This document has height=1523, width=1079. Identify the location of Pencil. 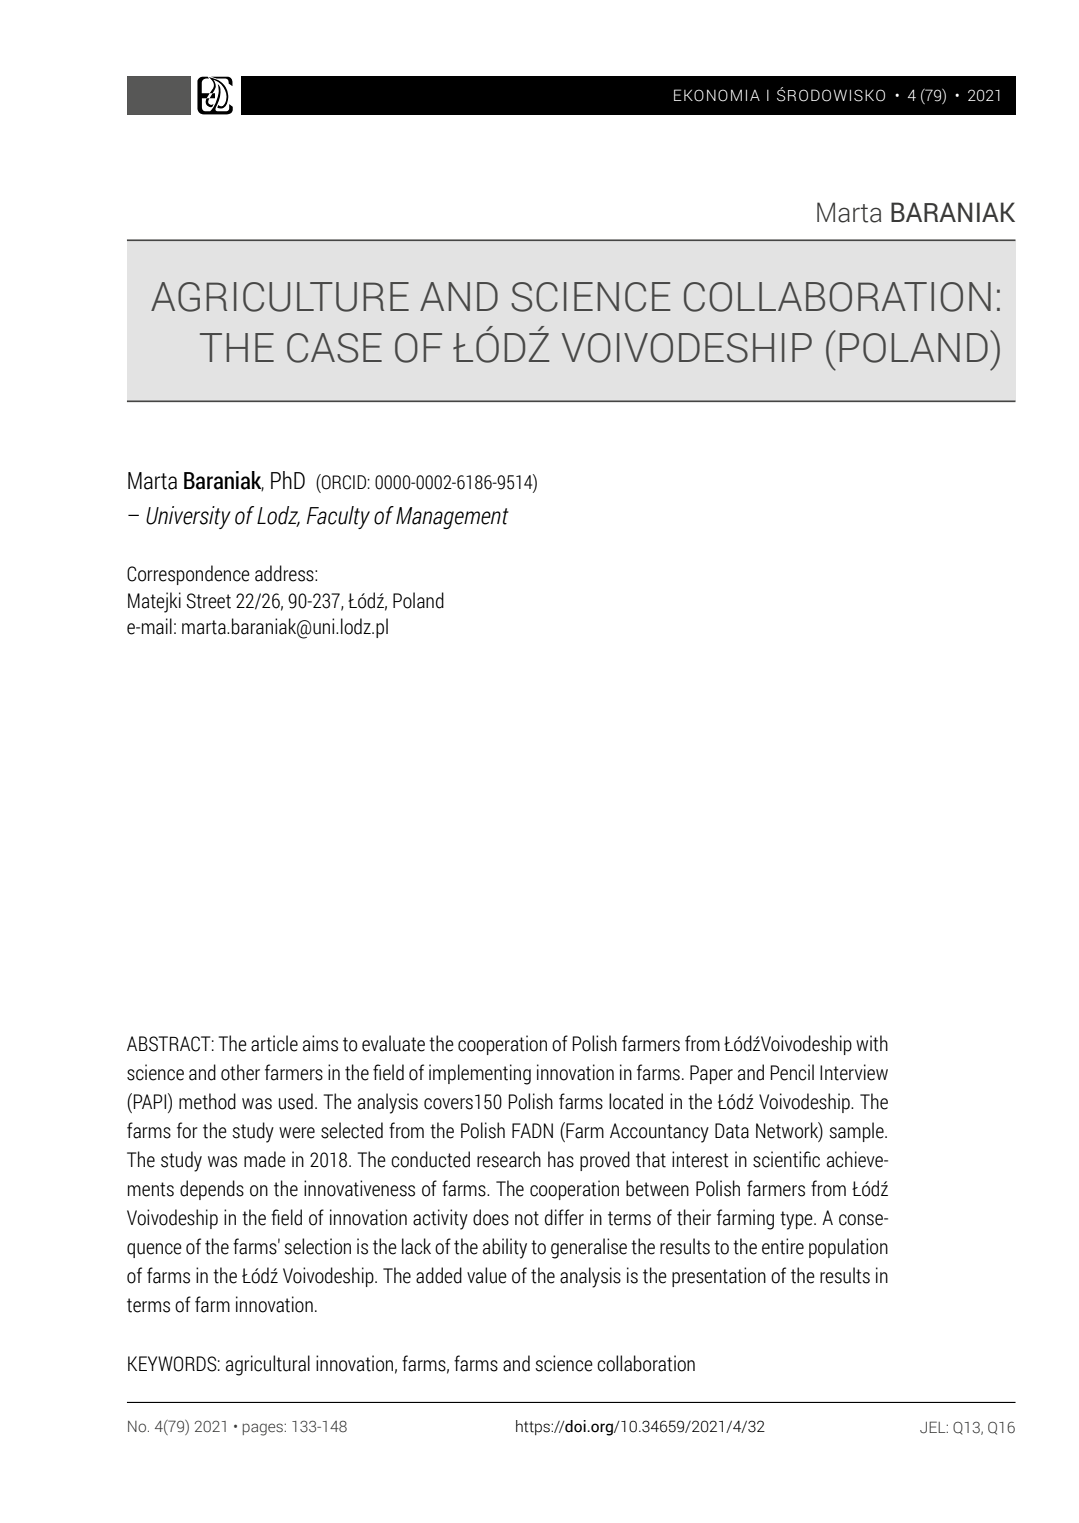
(792, 1072).
